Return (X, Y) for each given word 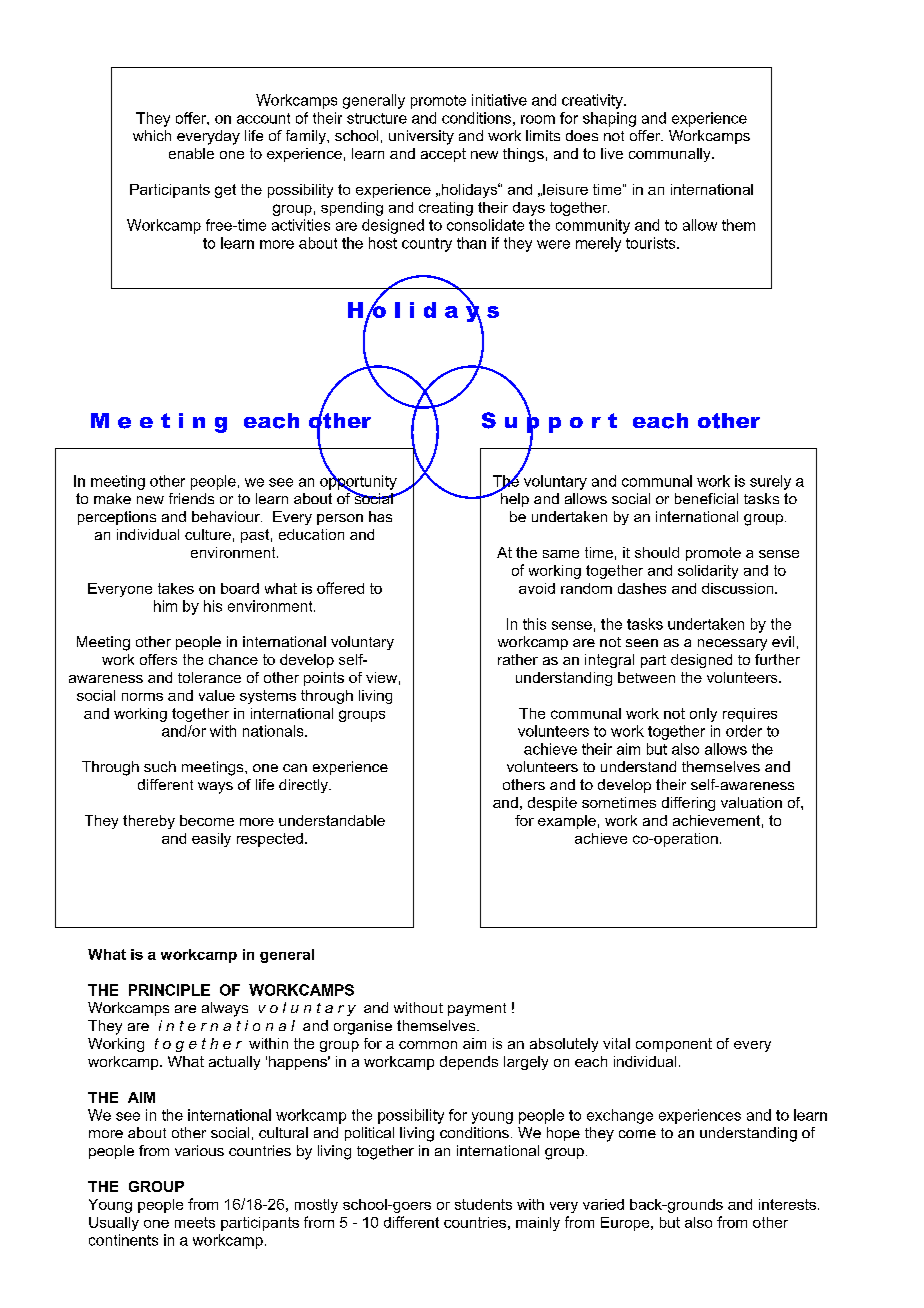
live (612, 153)
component (674, 1045)
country (427, 245)
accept (443, 155)
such (160, 766)
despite (552, 804)
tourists (652, 243)
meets (195, 1222)
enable (191, 153)
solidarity (708, 572)
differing (688, 804)
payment (477, 1009)
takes (176, 588)
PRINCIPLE (169, 990)
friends (191, 498)
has (380, 516)
